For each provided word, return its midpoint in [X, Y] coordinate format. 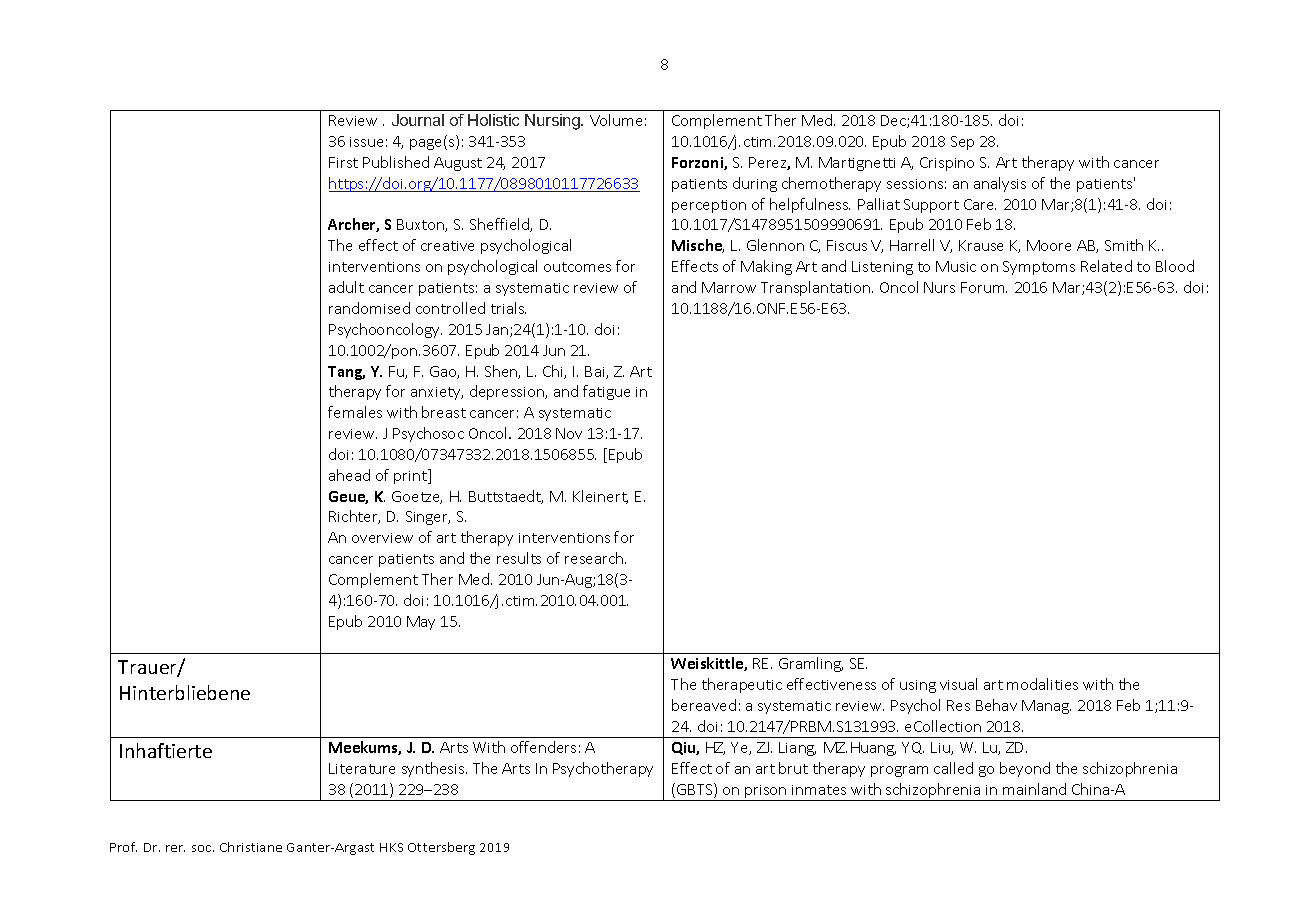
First [343, 162]
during [755, 184]
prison [766, 793]
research [595, 558]
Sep [962, 143]
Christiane [251, 847]
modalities [1042, 684]
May [421, 623]
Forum [984, 287]
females [355, 412]
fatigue [606, 392]
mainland [1034, 789]
